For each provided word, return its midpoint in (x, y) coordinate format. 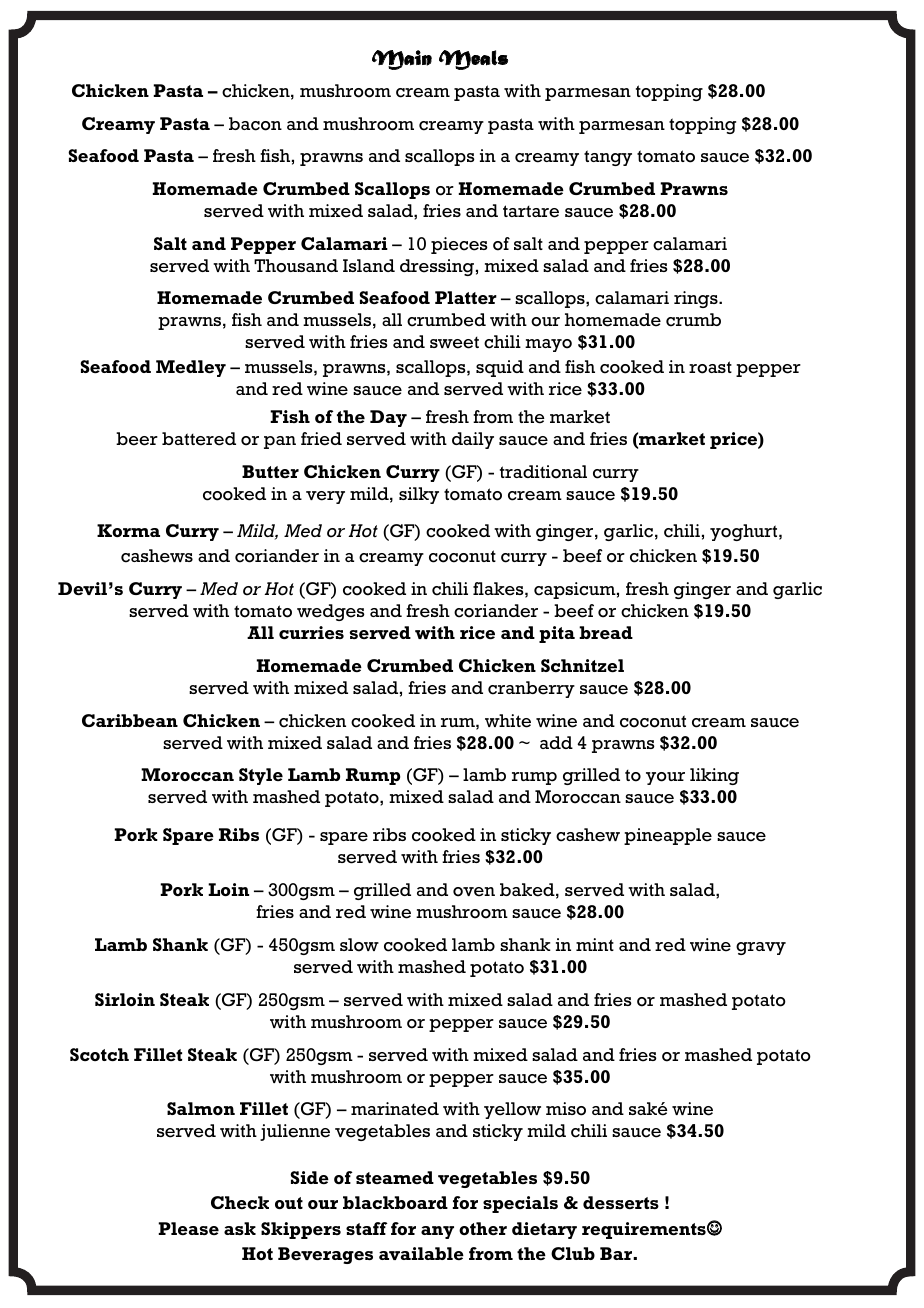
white (508, 721)
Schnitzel (582, 665)
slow (359, 945)
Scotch (99, 1054)
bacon (255, 124)
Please (188, 1228)
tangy (608, 158)
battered (199, 439)
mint (595, 944)
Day (388, 418)
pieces (459, 245)
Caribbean (130, 720)
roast (710, 367)
